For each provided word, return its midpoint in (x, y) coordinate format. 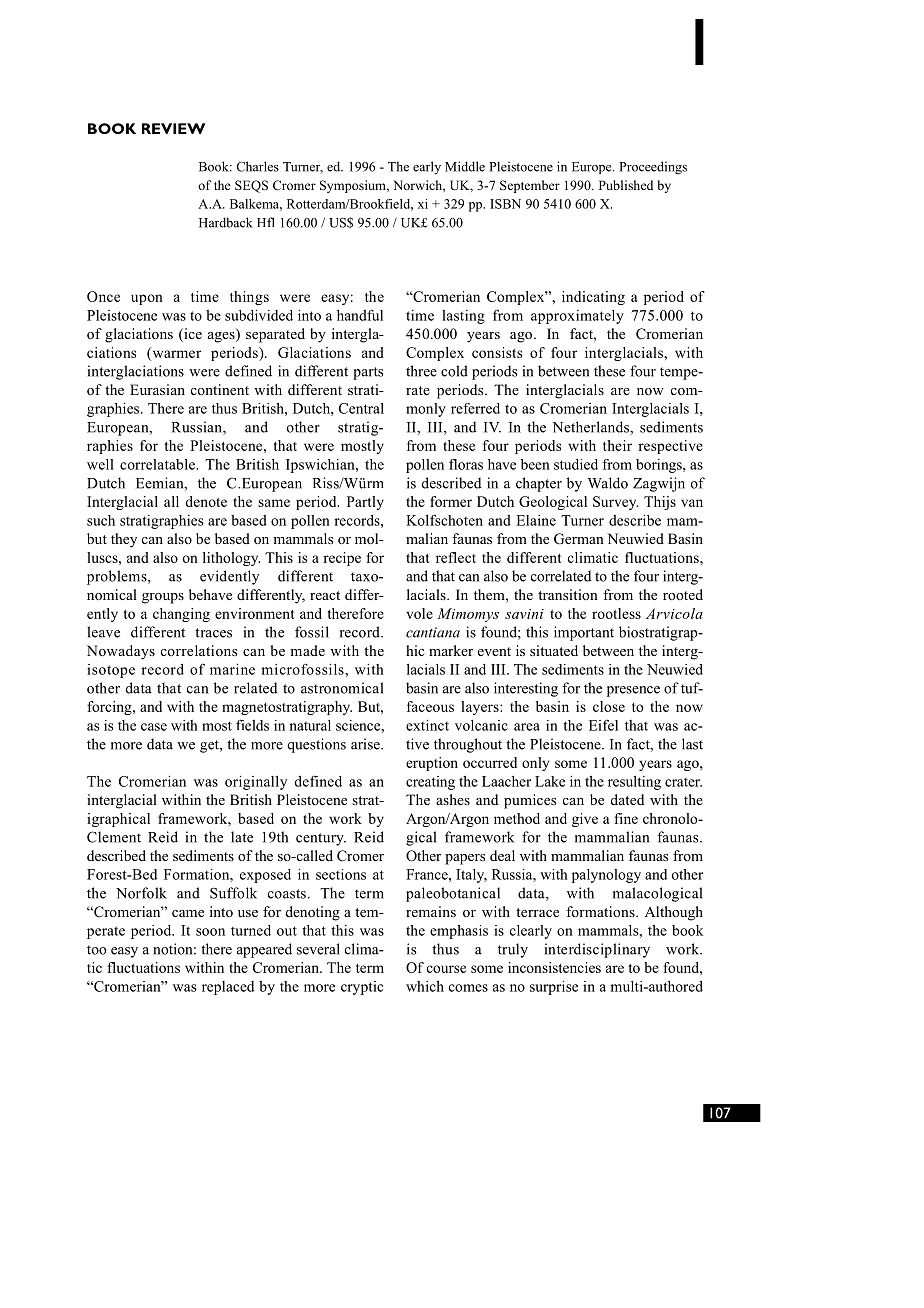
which (425, 986)
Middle (465, 166)
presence (633, 691)
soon (210, 932)
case (154, 727)
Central (361, 408)
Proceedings (653, 168)
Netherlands (591, 427)
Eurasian (157, 389)
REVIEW (173, 128)
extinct (427, 725)
